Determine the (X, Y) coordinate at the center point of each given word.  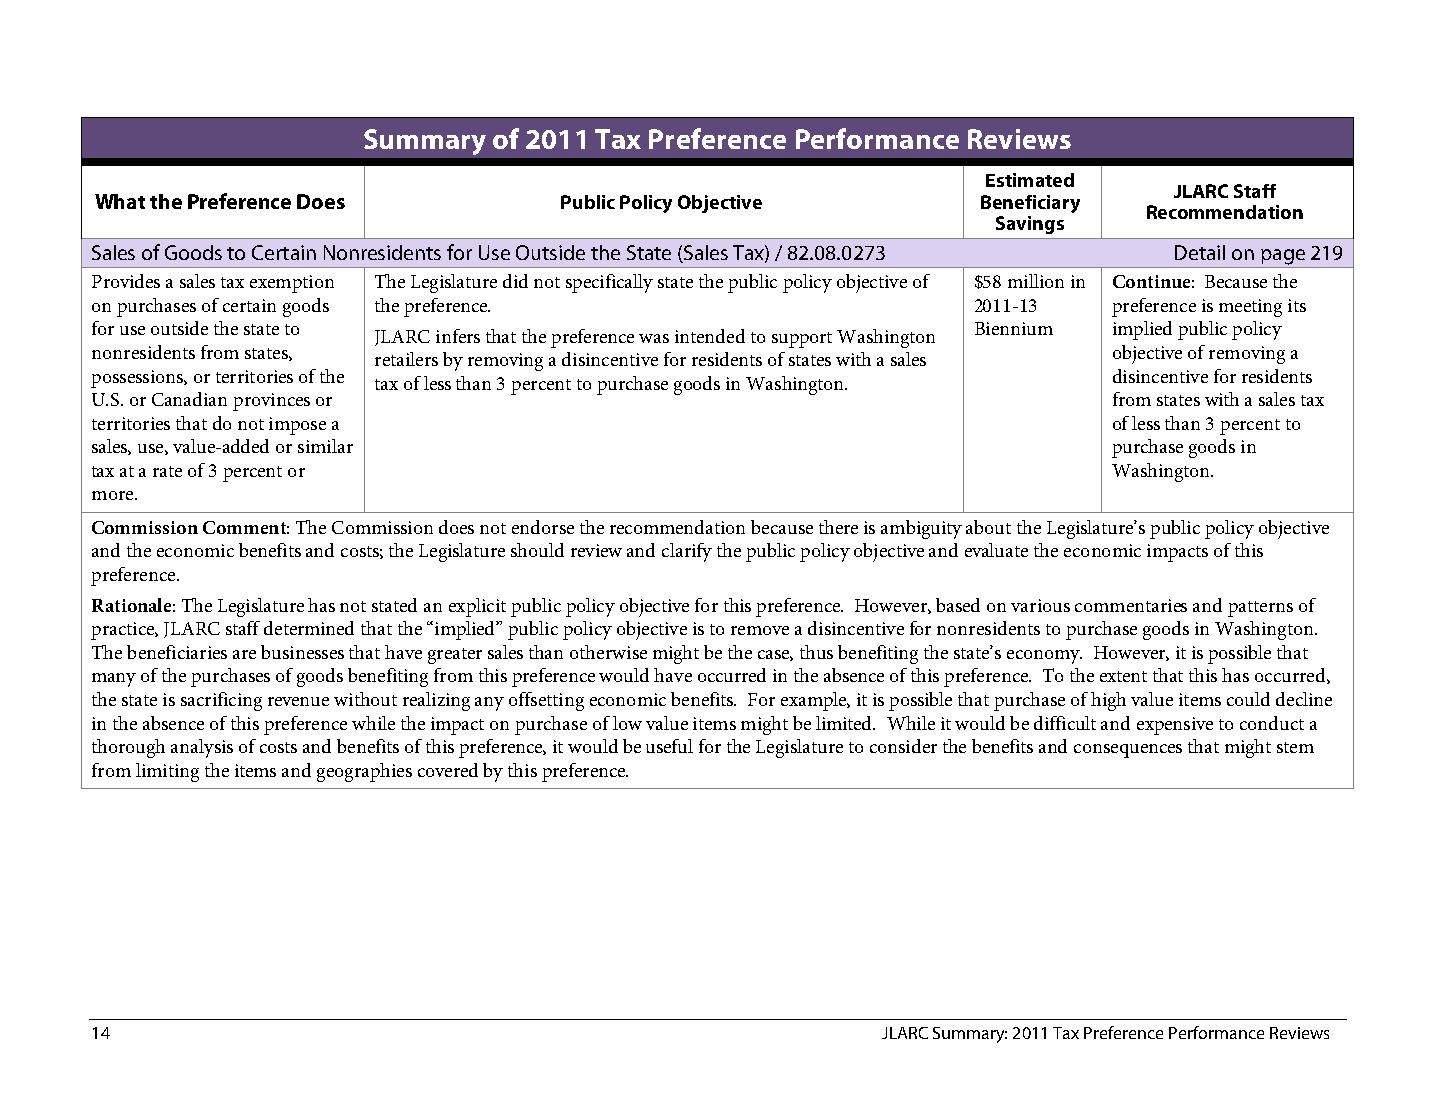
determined (309, 628)
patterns (1260, 609)
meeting (1250, 308)
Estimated (1030, 180)
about (988, 527)
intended (710, 336)
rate (167, 471)
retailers (406, 359)
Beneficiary (1030, 204)
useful (669, 746)
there (838, 527)
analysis (202, 748)
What (120, 201)
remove (760, 630)
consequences (1128, 751)
